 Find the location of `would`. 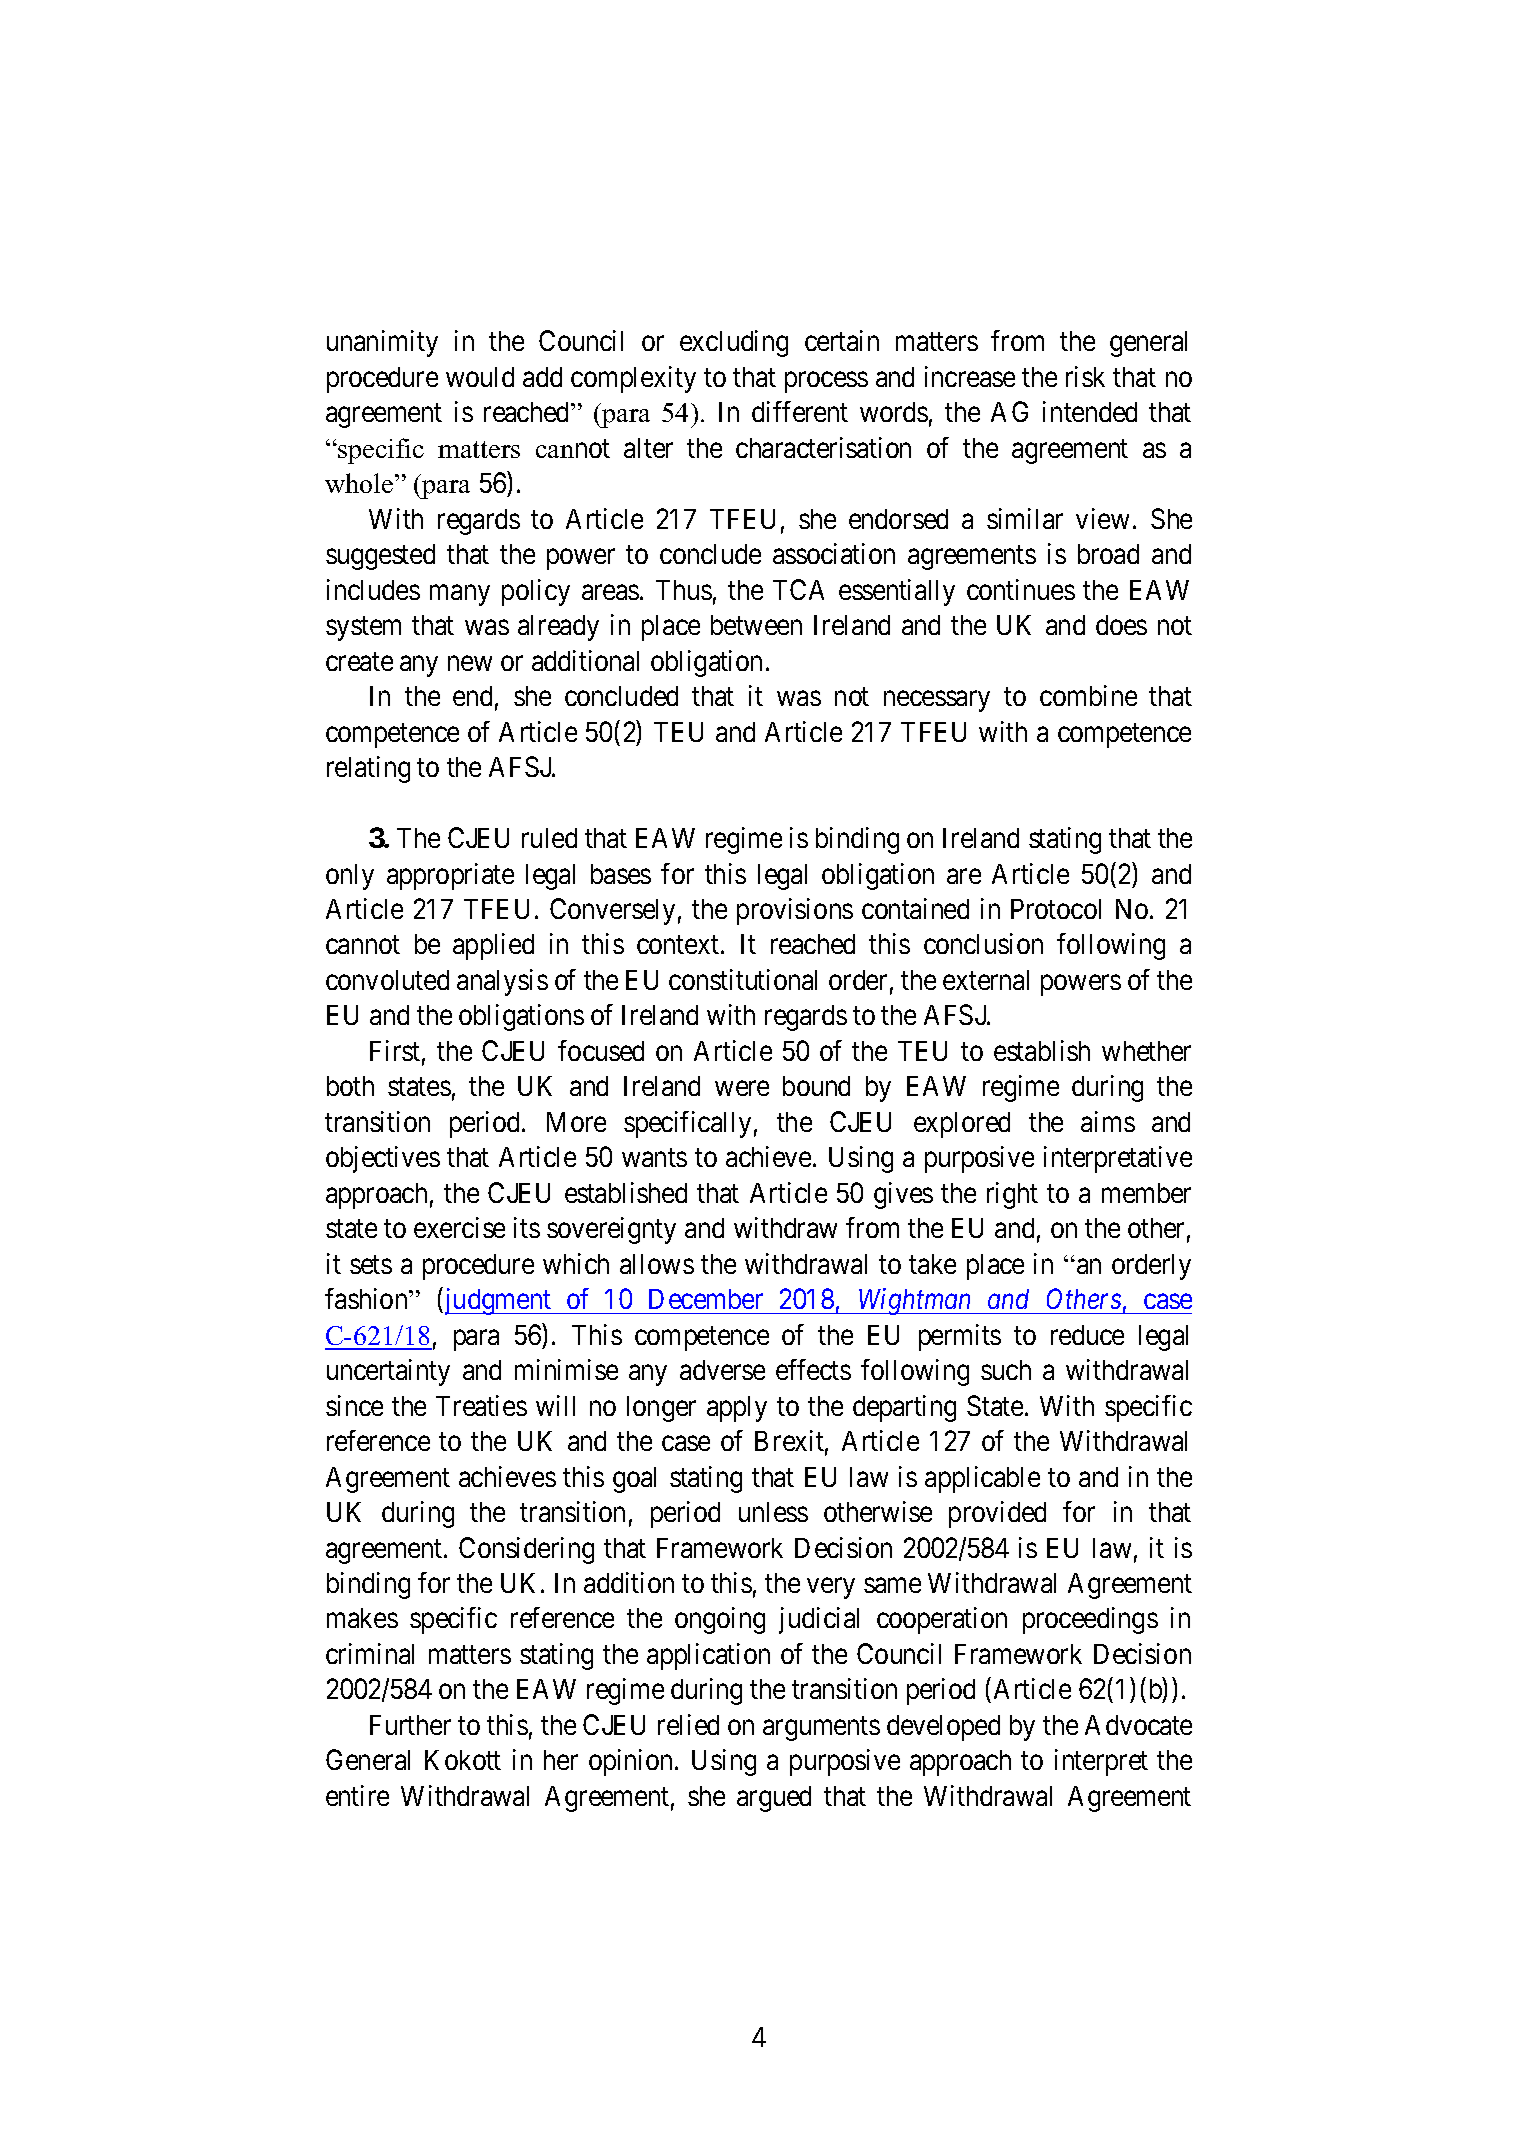

would is located at coordinates (480, 377).
